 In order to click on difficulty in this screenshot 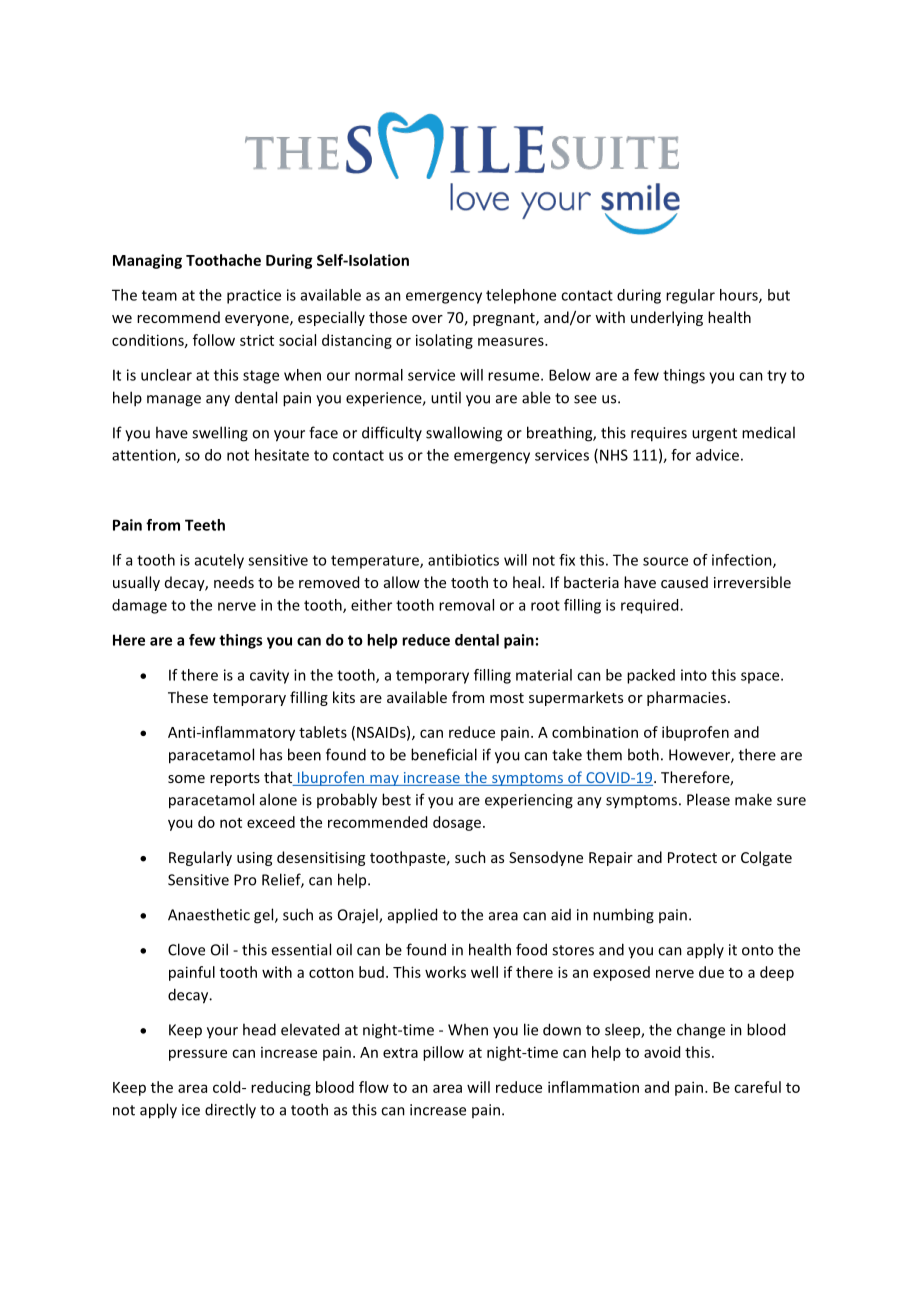, I will do `click(392, 433)`.
